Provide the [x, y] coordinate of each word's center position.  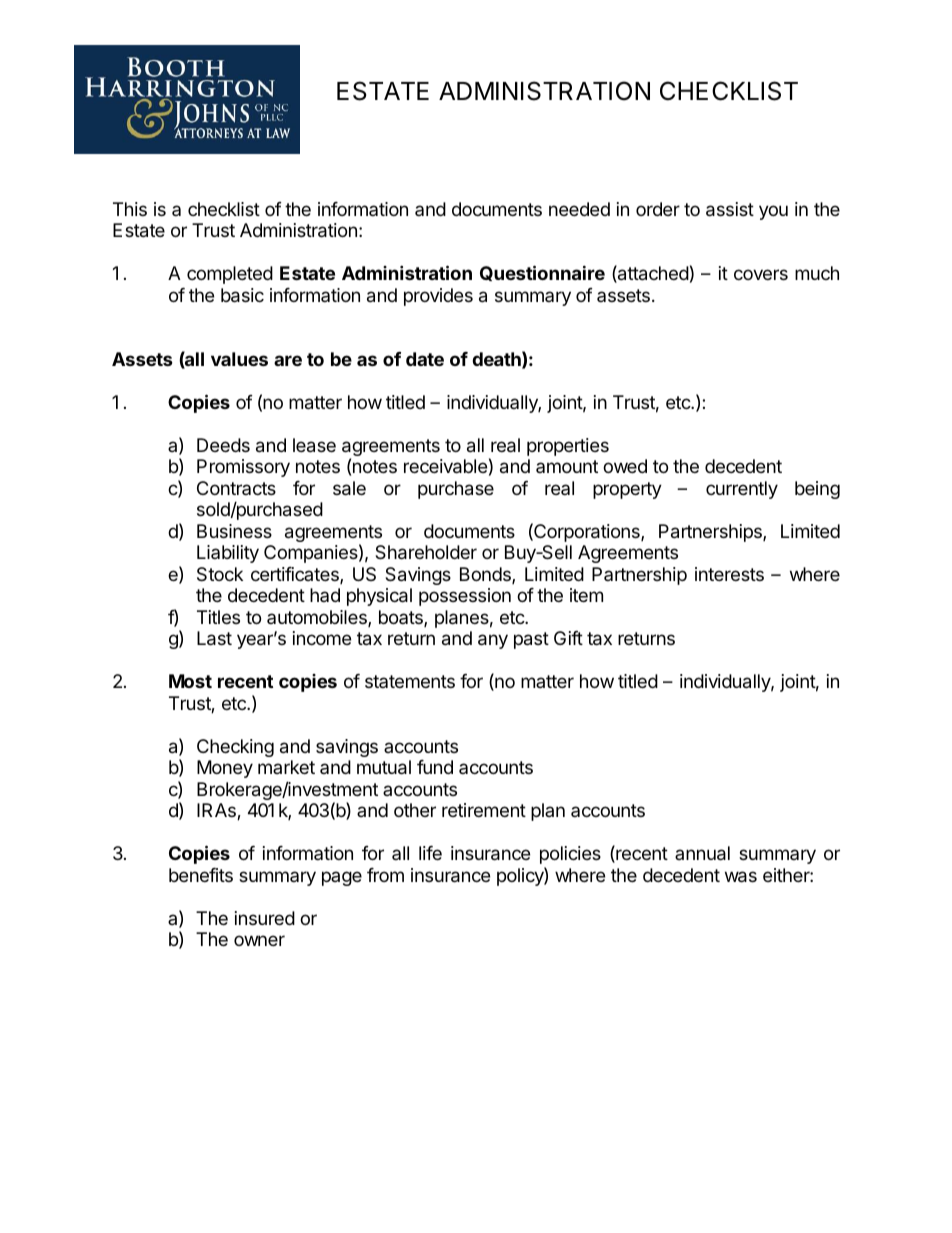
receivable [445, 466]
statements [410, 681]
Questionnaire [542, 273]
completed [230, 275]
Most [190, 681]
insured [265, 918]
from [385, 875]
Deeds [223, 445]
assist [730, 209]
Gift [568, 638]
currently [742, 490]
